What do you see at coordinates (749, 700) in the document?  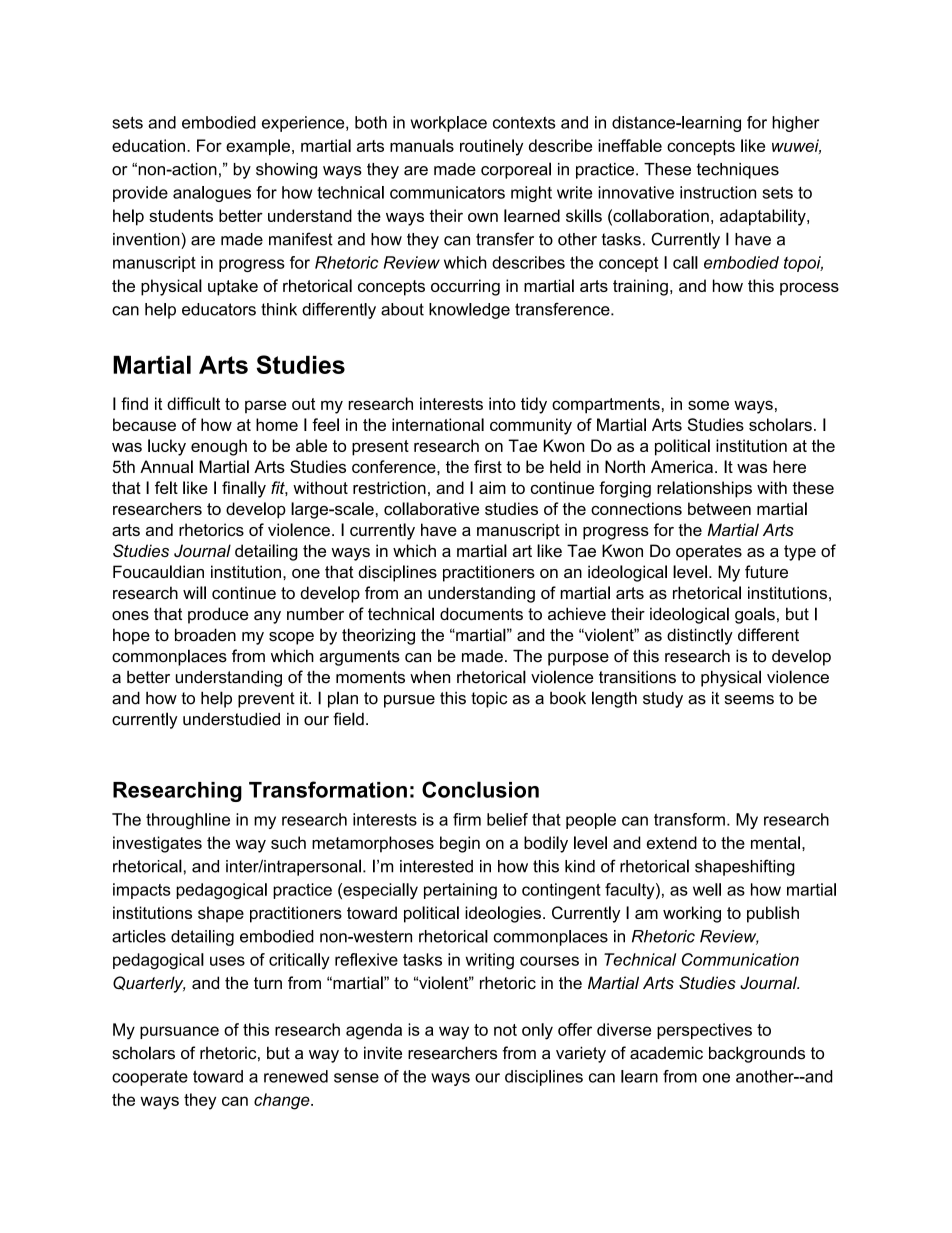 I see `seems` at bounding box center [749, 700].
